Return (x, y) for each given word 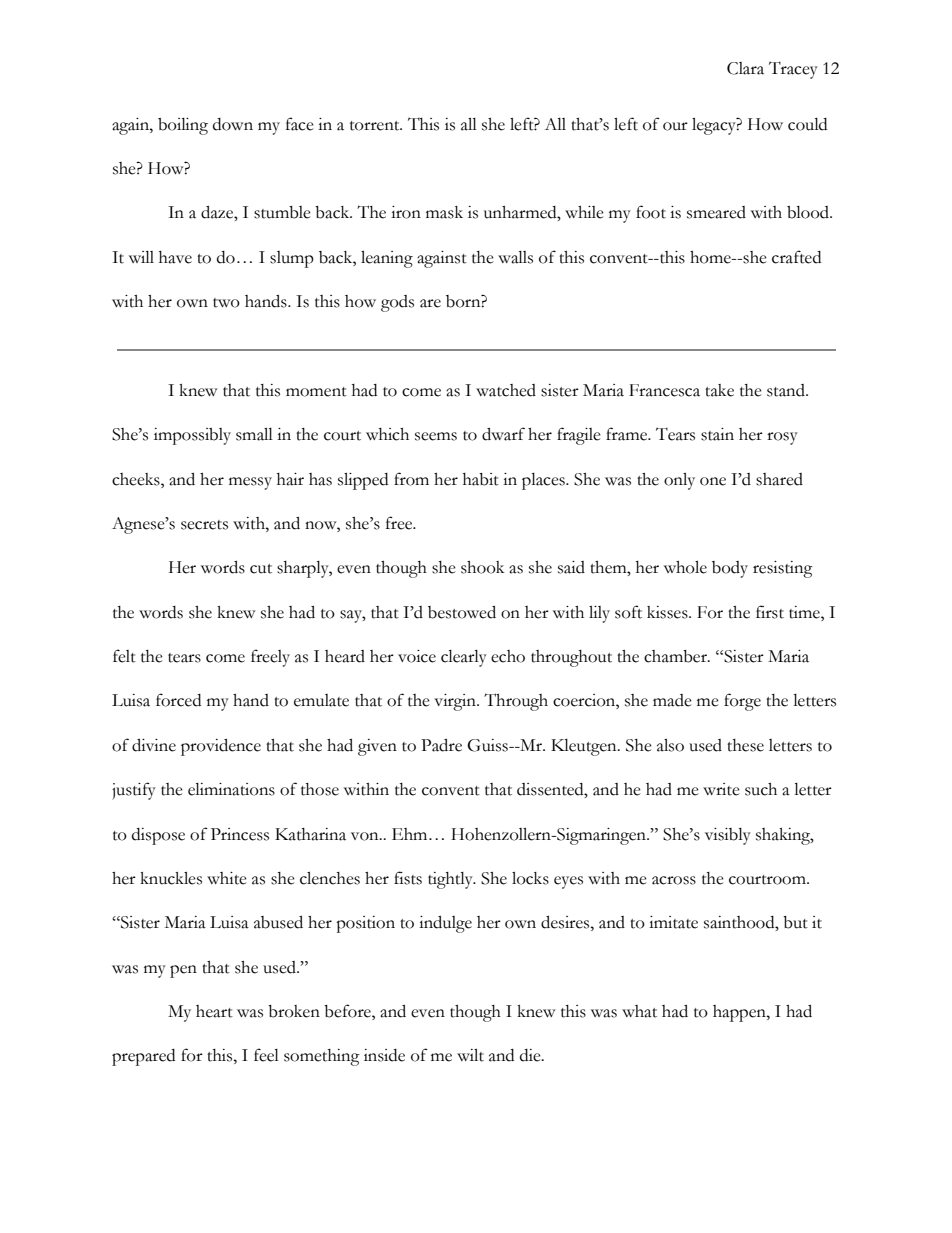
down (233, 124)
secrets (204, 525)
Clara (745, 68)
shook (482, 567)
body (730, 569)
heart (214, 1011)
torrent (376, 126)
